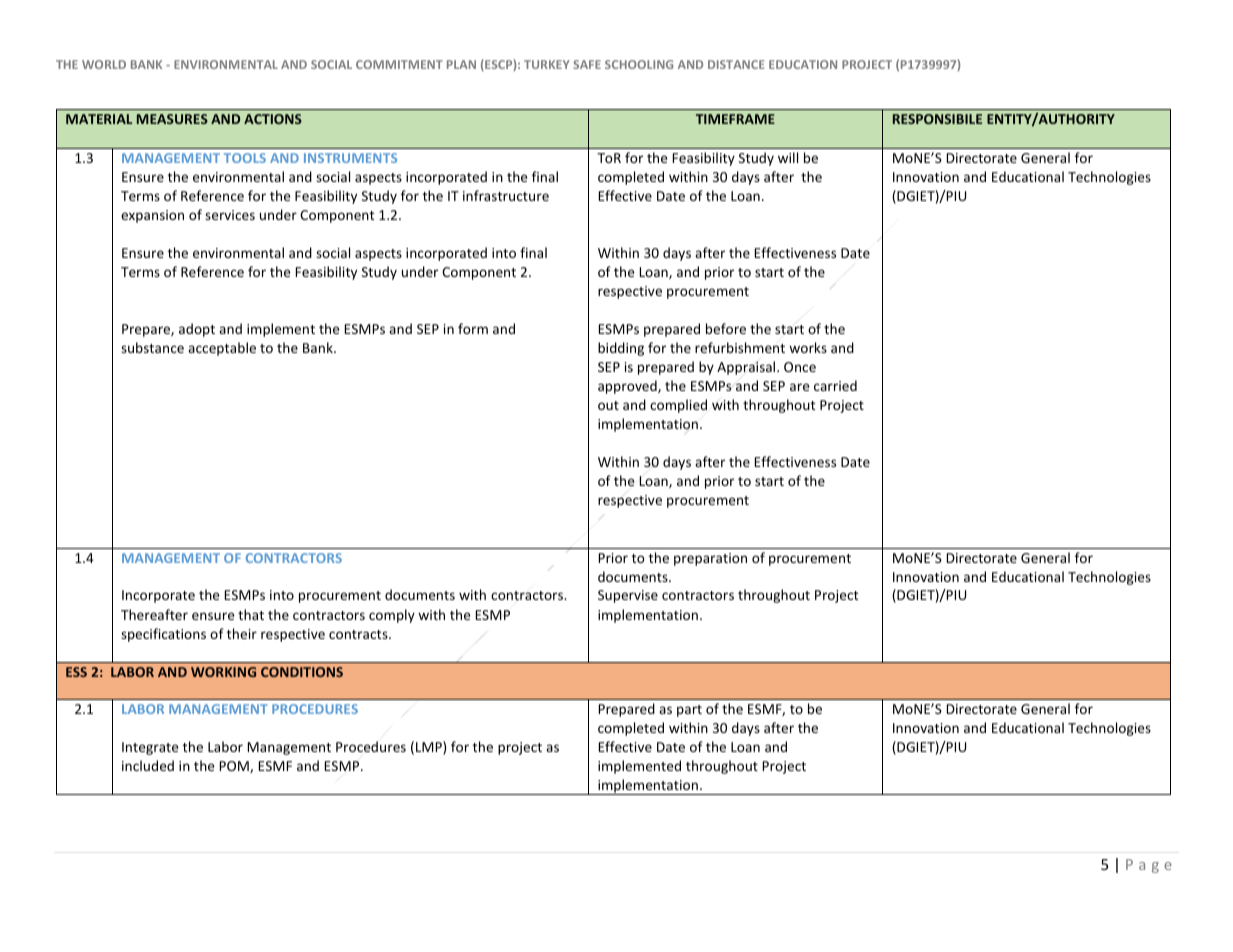  I want to click on that, so click(251, 614).
